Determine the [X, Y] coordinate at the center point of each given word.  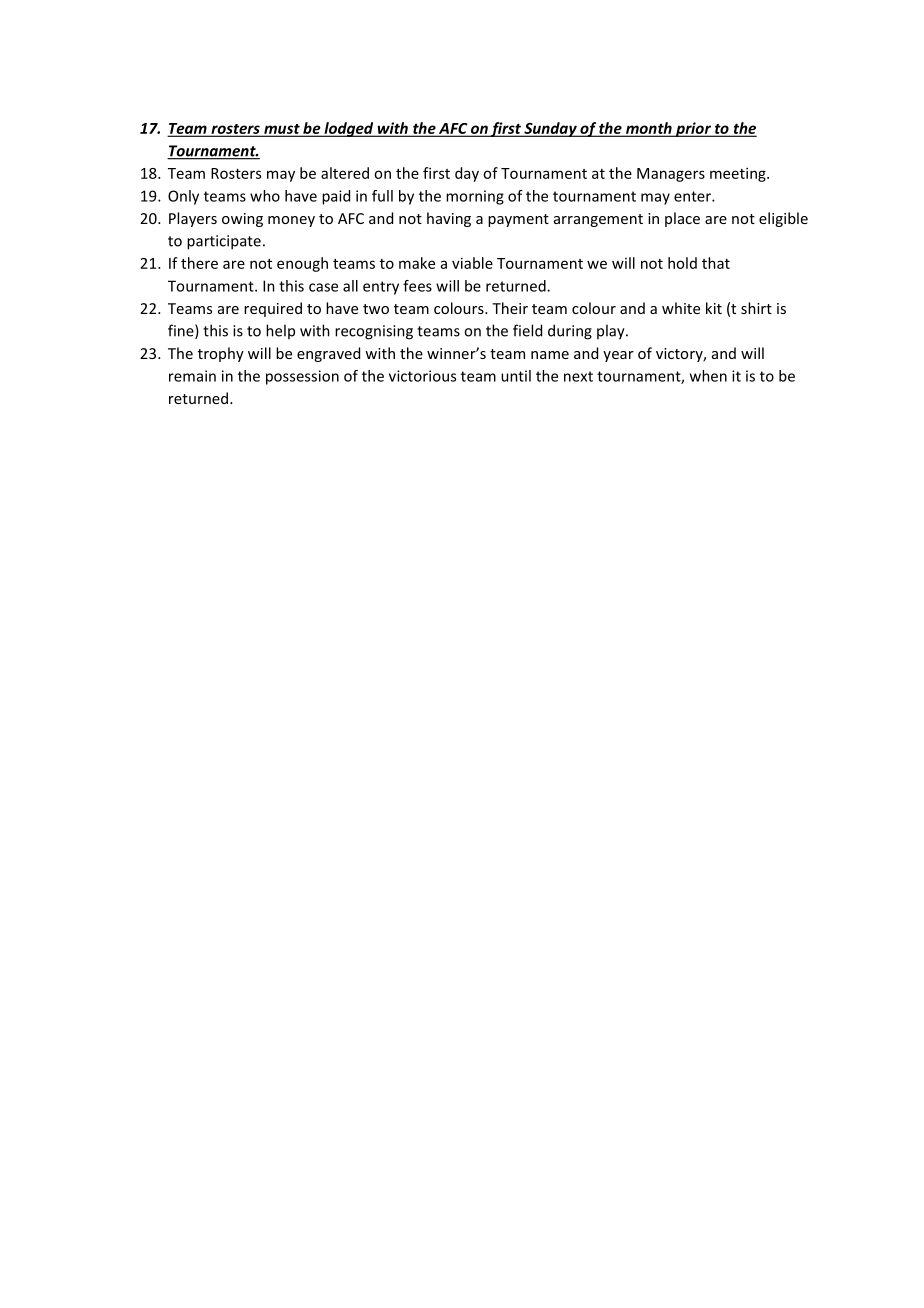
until [516, 376]
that [716, 263]
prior [693, 129]
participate [224, 242]
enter [693, 196]
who [265, 196]
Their [510, 308]
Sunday [550, 129]
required [273, 309]
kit [714, 308]
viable [472, 263]
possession [302, 377]
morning [475, 197]
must [282, 130]
